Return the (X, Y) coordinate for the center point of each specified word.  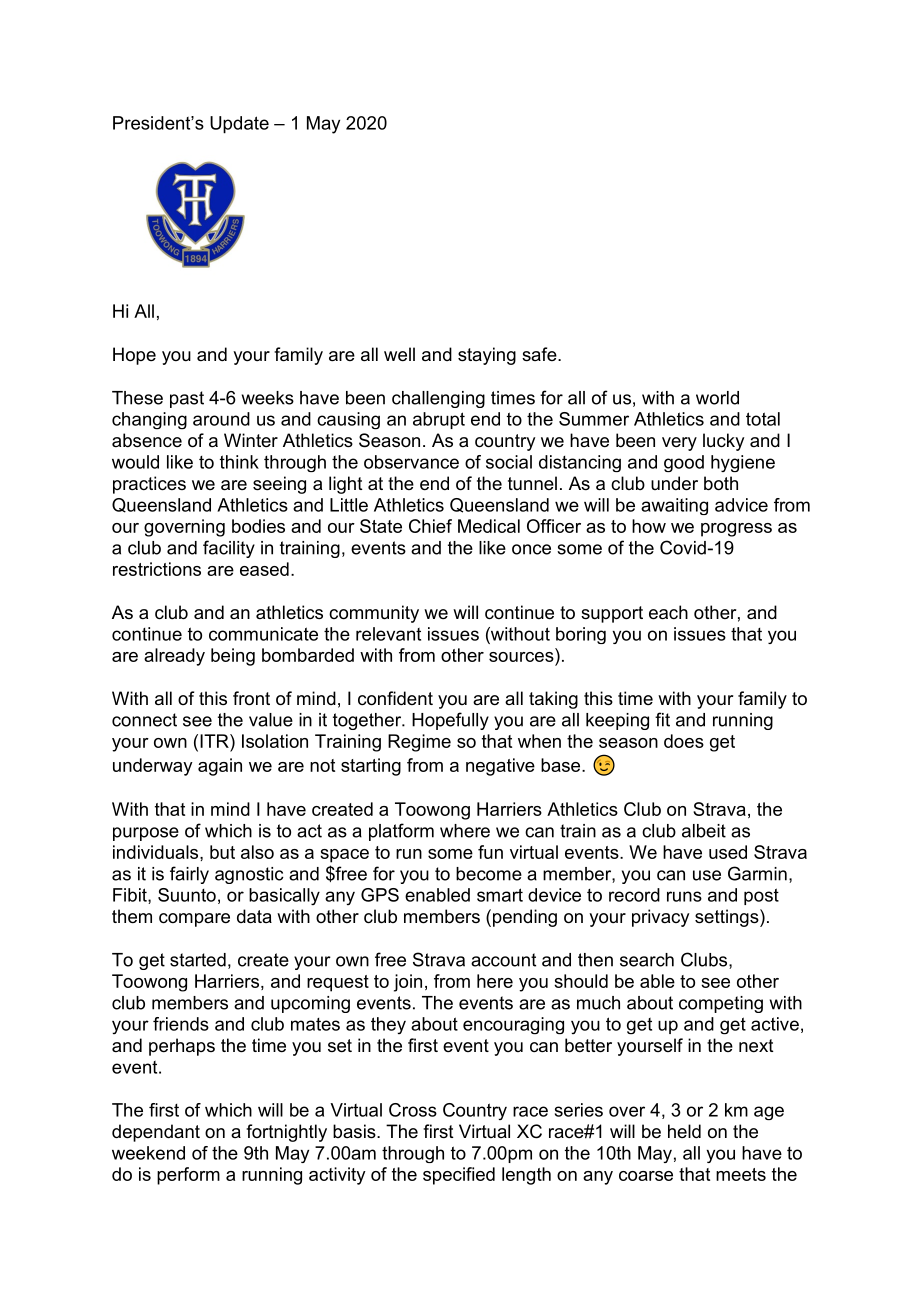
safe (540, 354)
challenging (438, 399)
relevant (388, 634)
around (221, 419)
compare (194, 920)
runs (684, 896)
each (668, 612)
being (233, 657)
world (717, 398)
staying (487, 356)
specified (459, 1176)
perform (188, 1176)
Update (239, 125)
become (489, 874)
